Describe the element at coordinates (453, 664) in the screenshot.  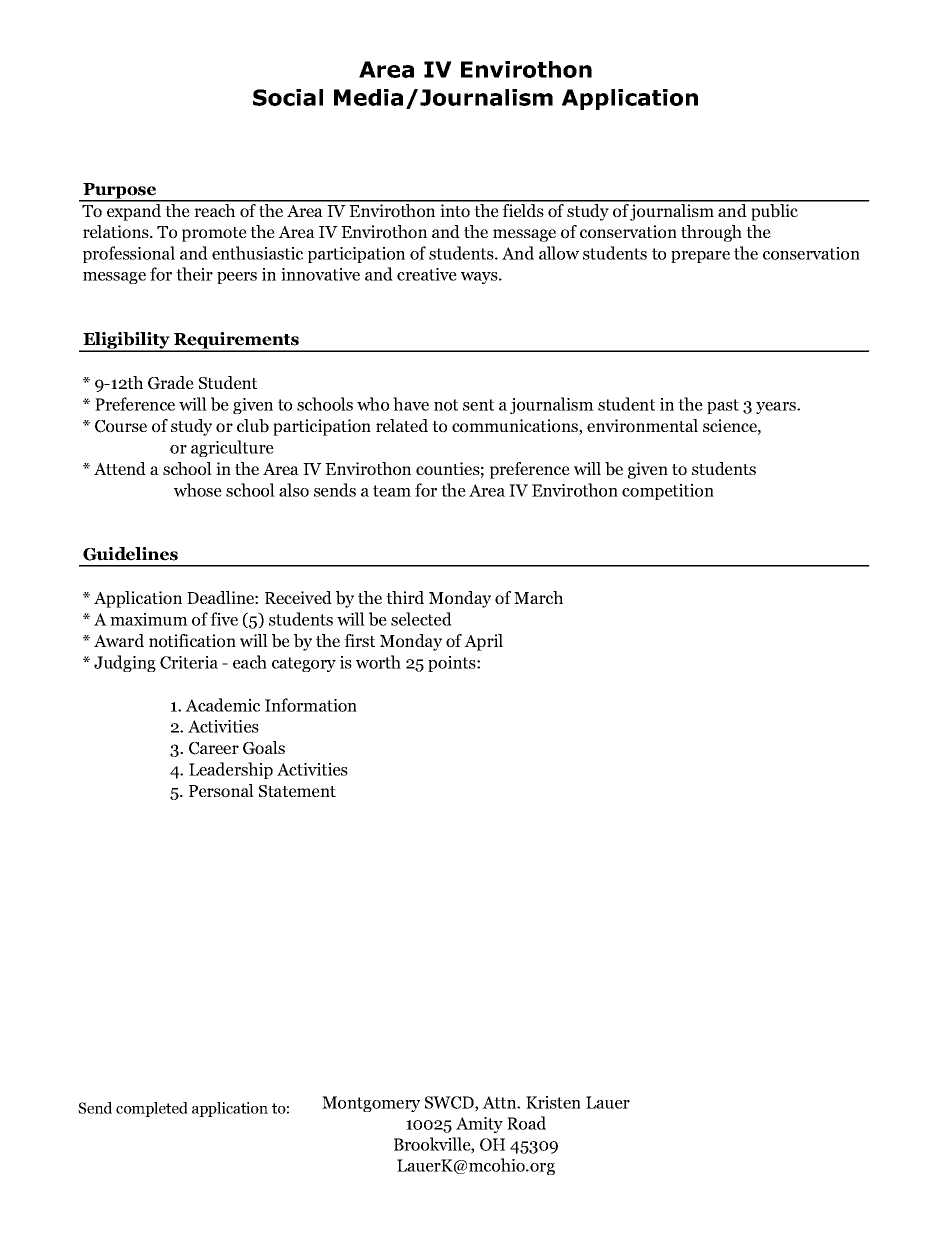
I see `points` at that location.
